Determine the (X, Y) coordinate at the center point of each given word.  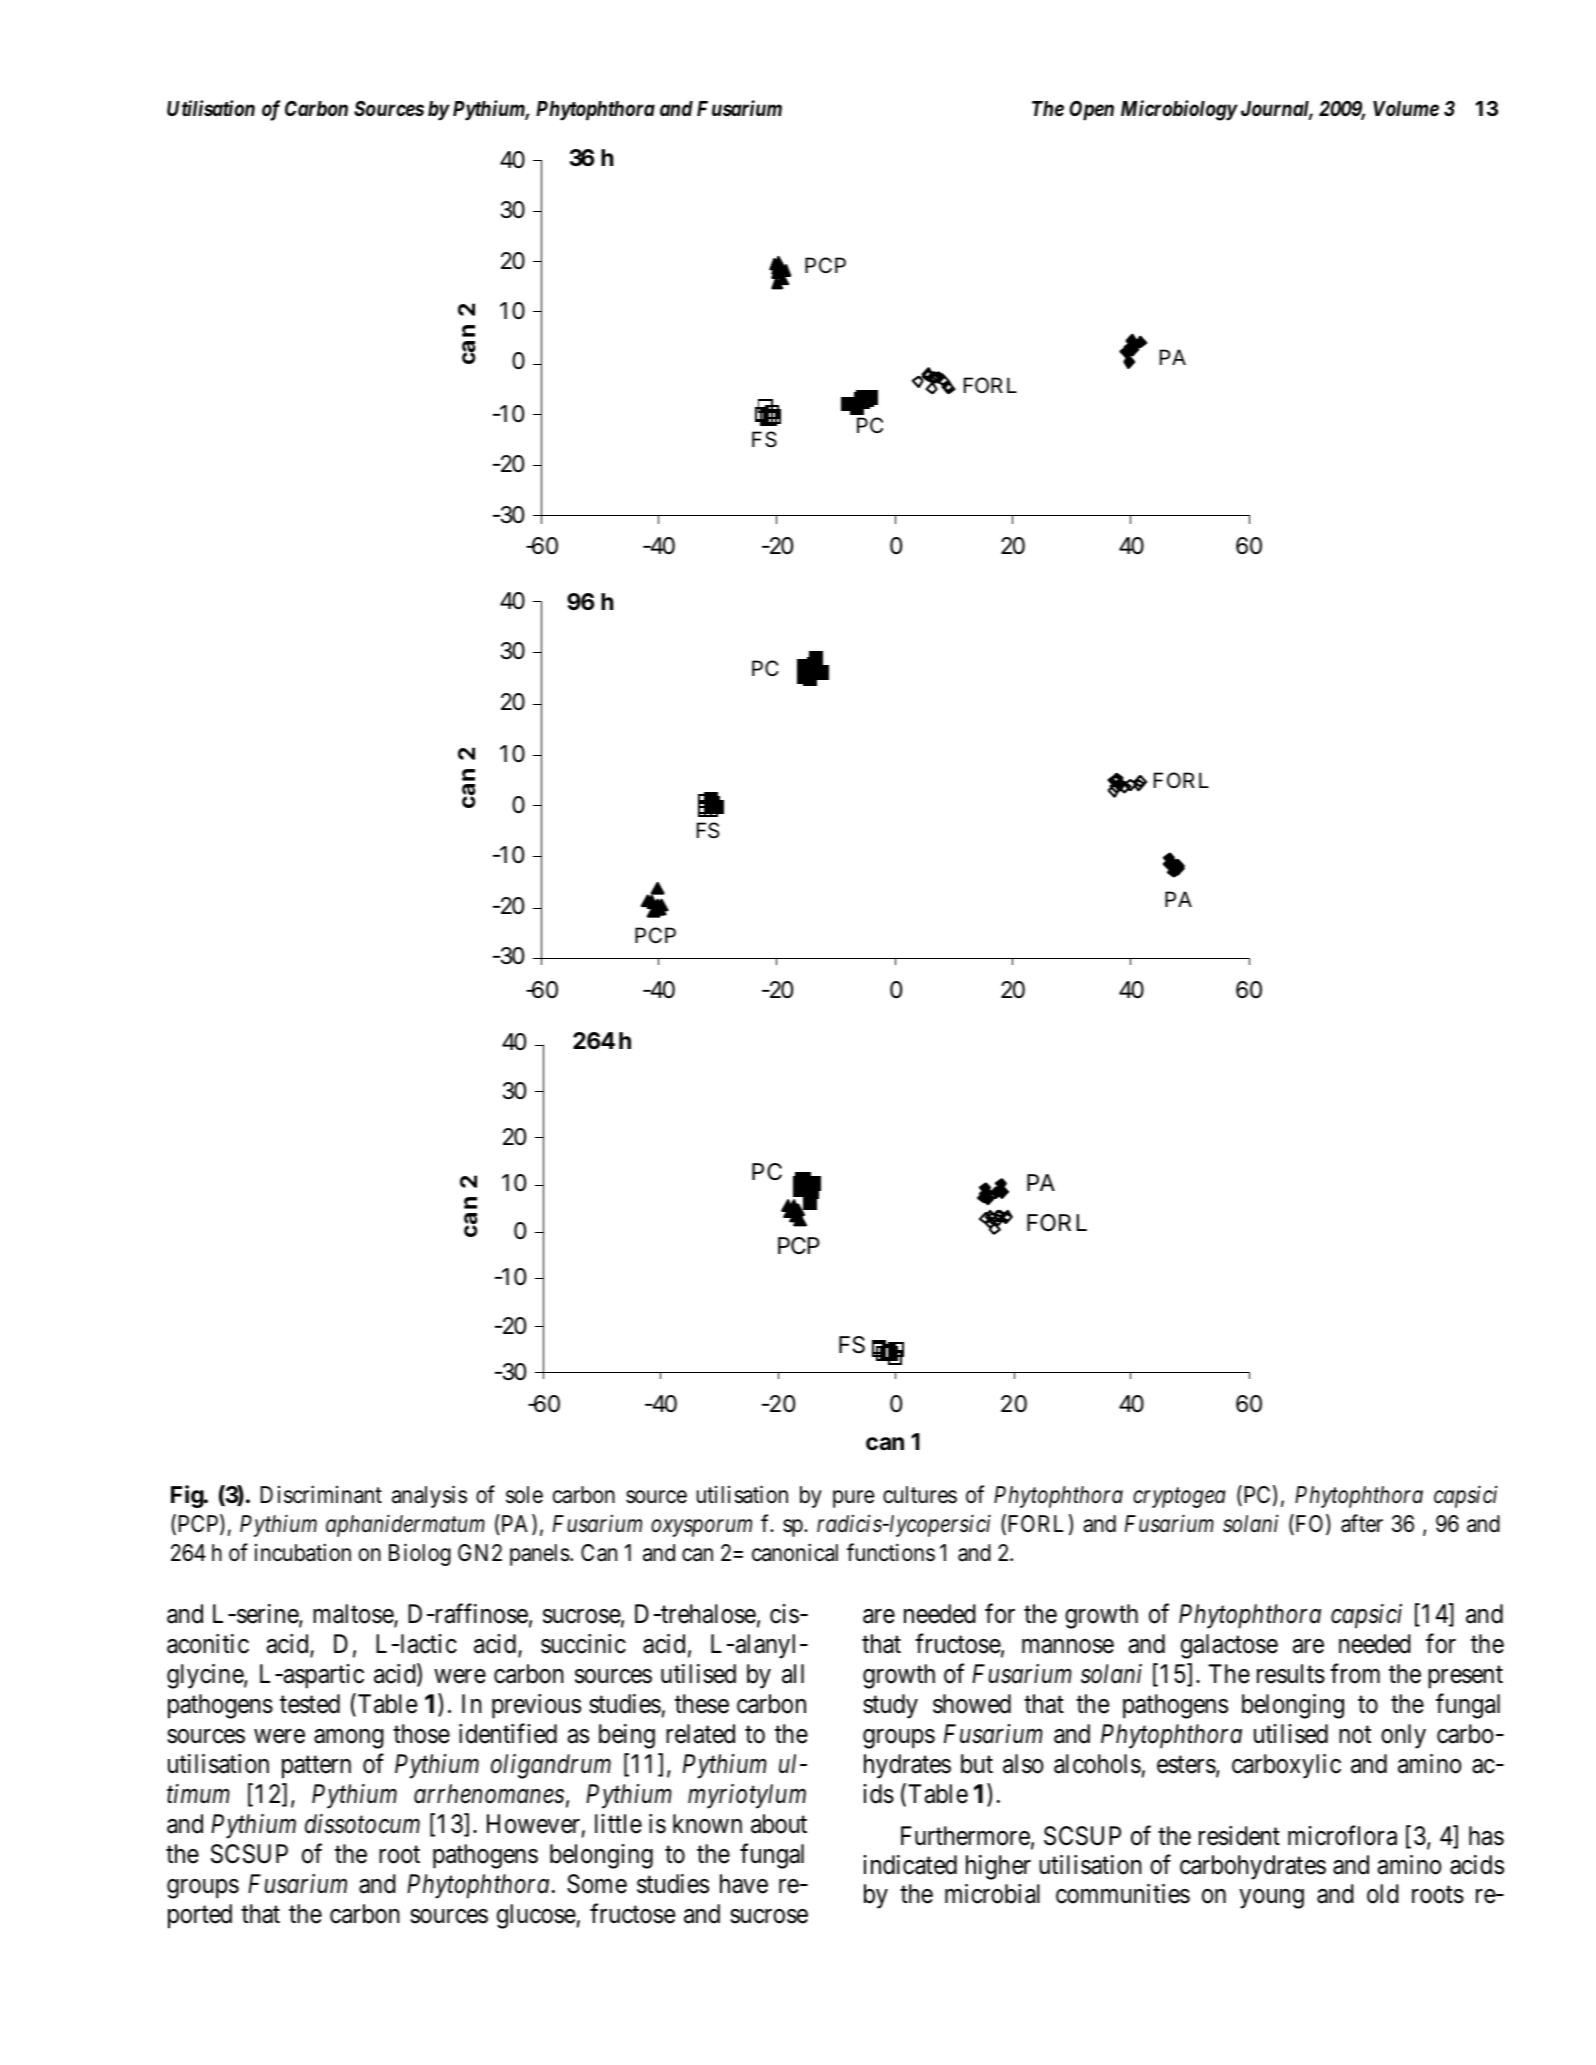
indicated (910, 1865)
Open (1091, 111)
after (1362, 1523)
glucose (536, 1916)
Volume (1406, 108)
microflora (1342, 1835)
